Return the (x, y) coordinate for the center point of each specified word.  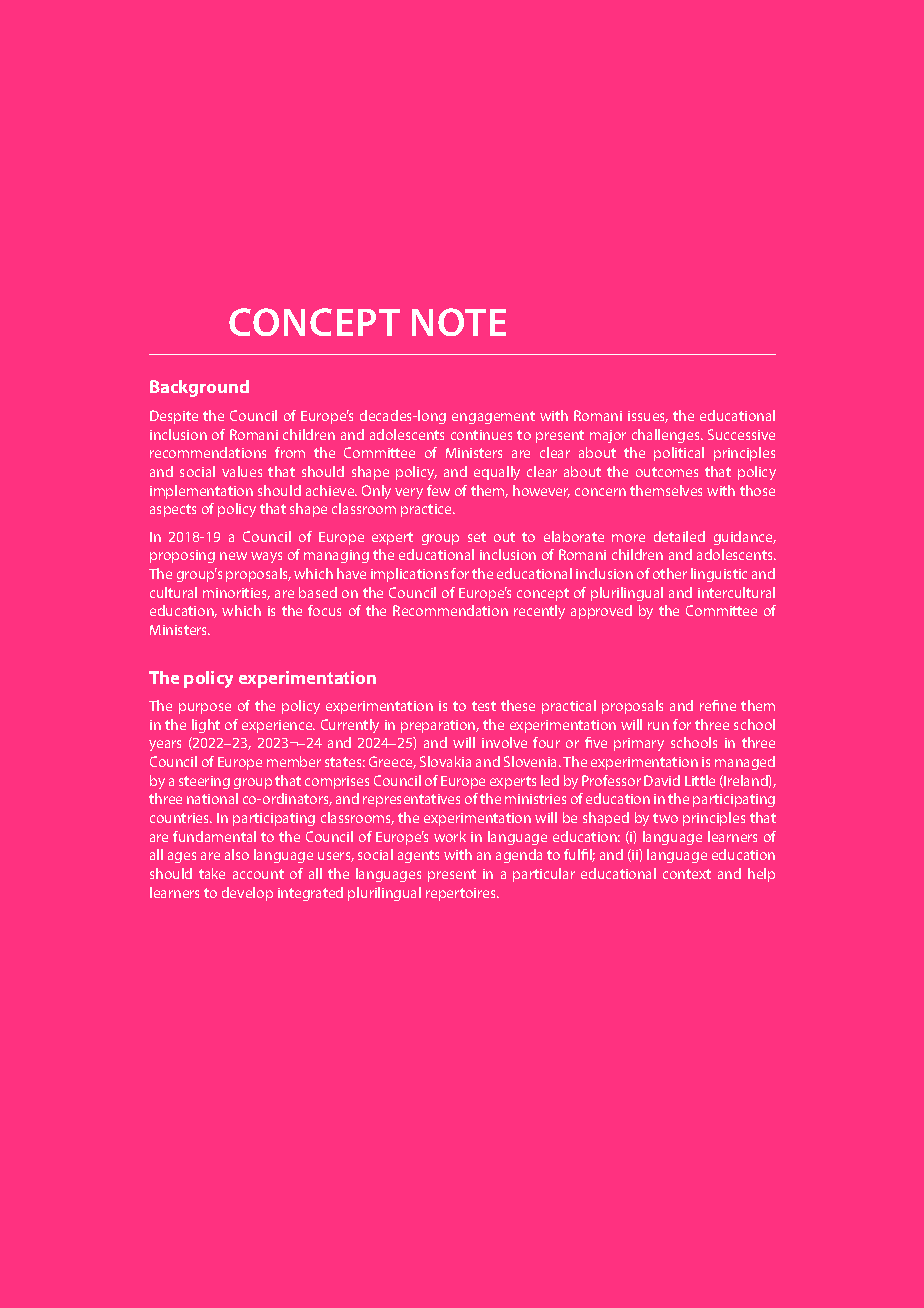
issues (648, 417)
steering (204, 782)
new (233, 556)
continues (481, 435)
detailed (679, 536)
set (477, 537)
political (679, 454)
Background (199, 388)
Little (700, 780)
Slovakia (445, 761)
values (242, 471)
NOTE (459, 322)
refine (718, 705)
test (484, 706)
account (258, 874)
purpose (205, 708)
